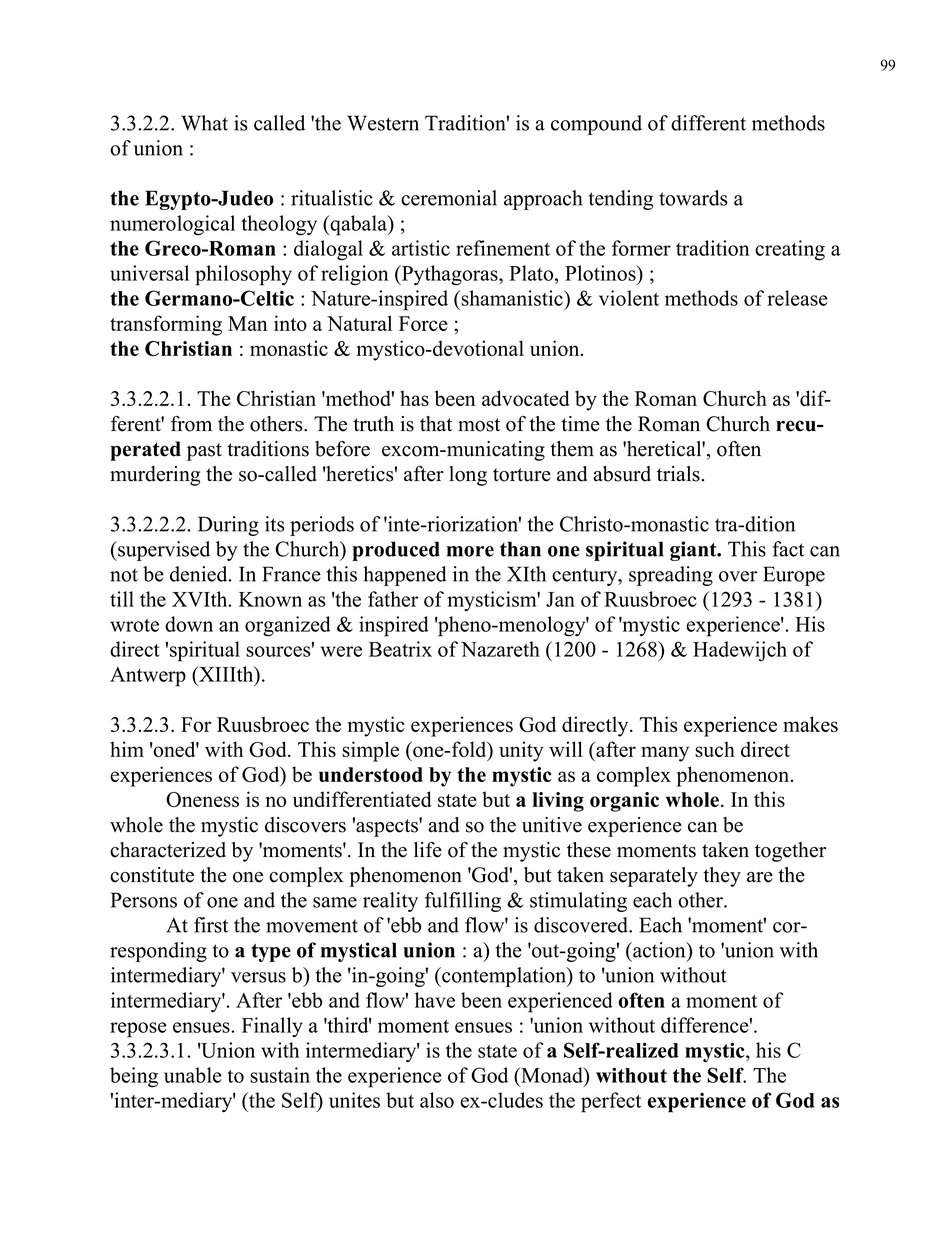  What do you see at coordinates (437, 1100) in the screenshot?
I see `also` at bounding box center [437, 1100].
